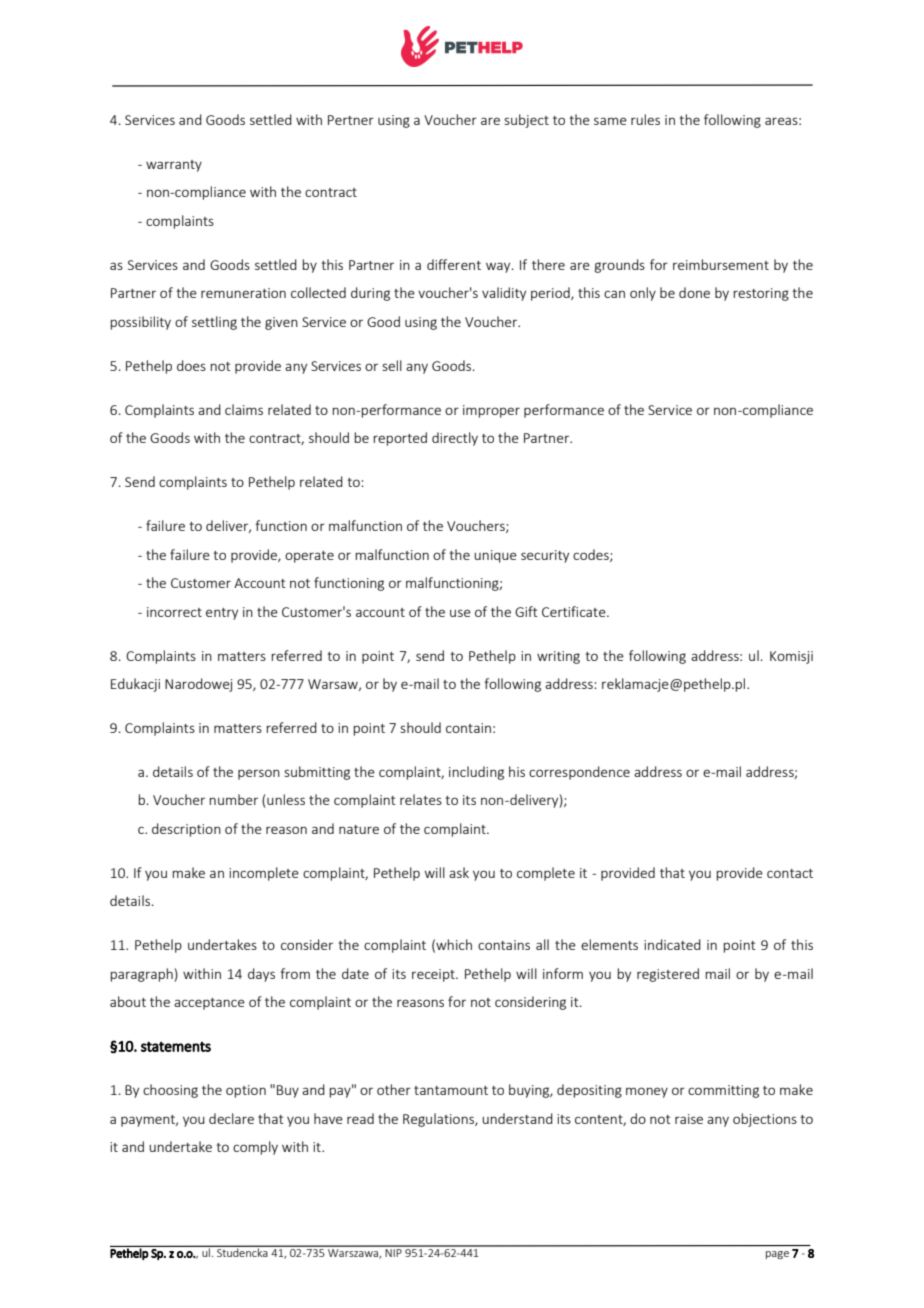  What do you see at coordinates (460, 613) in the screenshot?
I see `use` at bounding box center [460, 613].
